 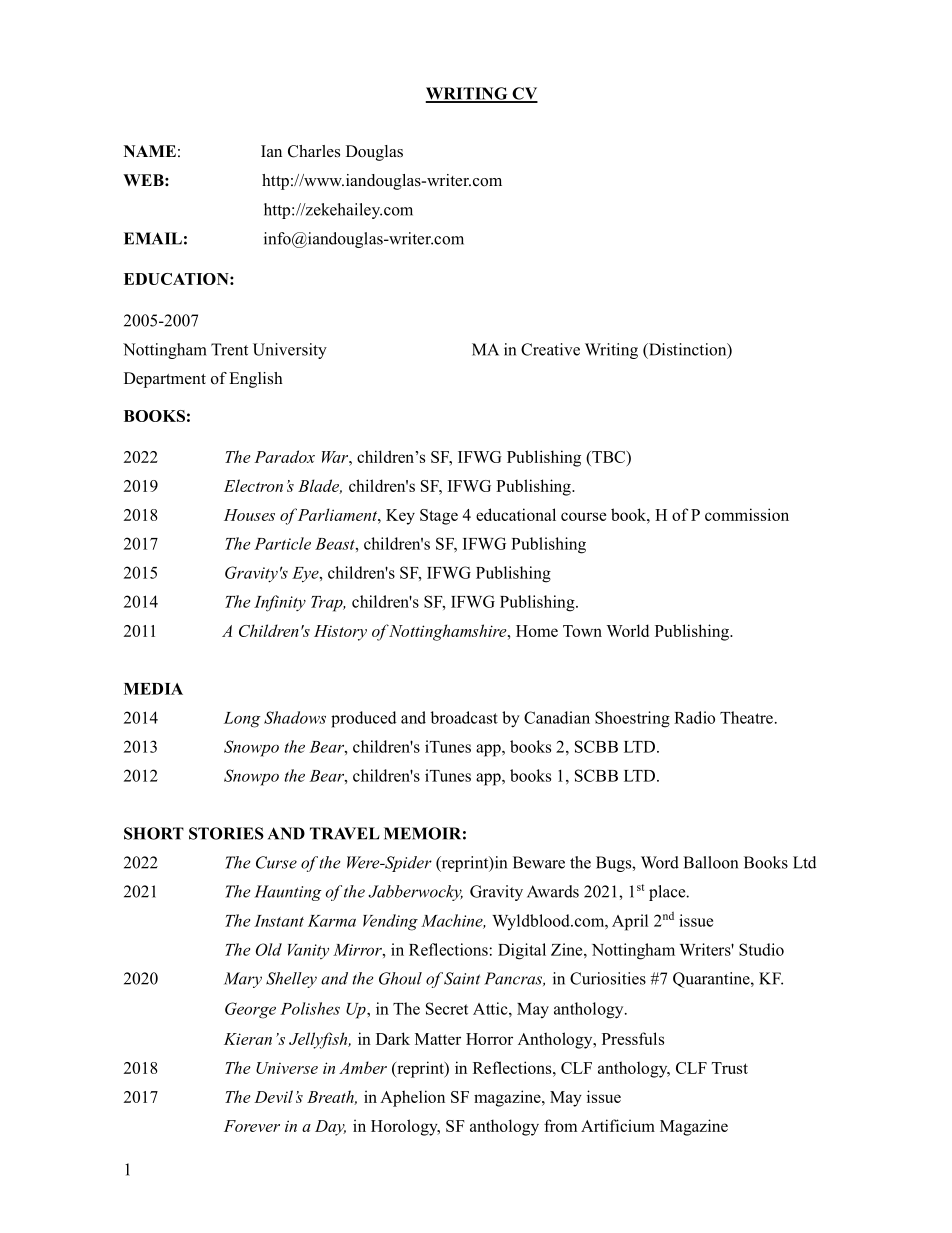 I want to click on NAME, so click(x=150, y=151).
